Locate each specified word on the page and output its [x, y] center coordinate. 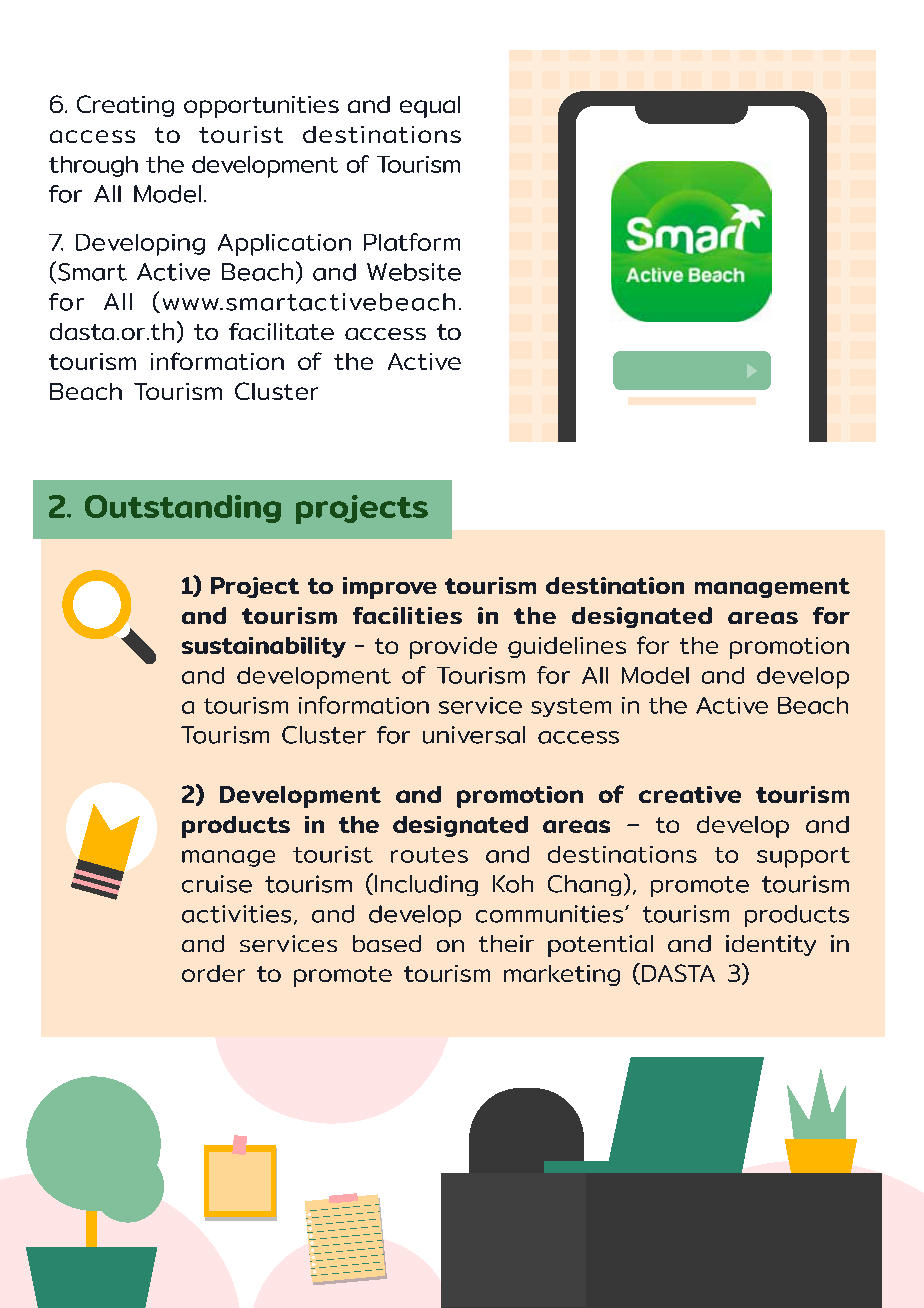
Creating [125, 106]
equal [430, 107]
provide [453, 648]
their [506, 943]
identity [771, 945]
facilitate [281, 331]
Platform [412, 242]
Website [414, 272]
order [213, 973]
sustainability [264, 647]
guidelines [567, 647]
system [571, 707]
